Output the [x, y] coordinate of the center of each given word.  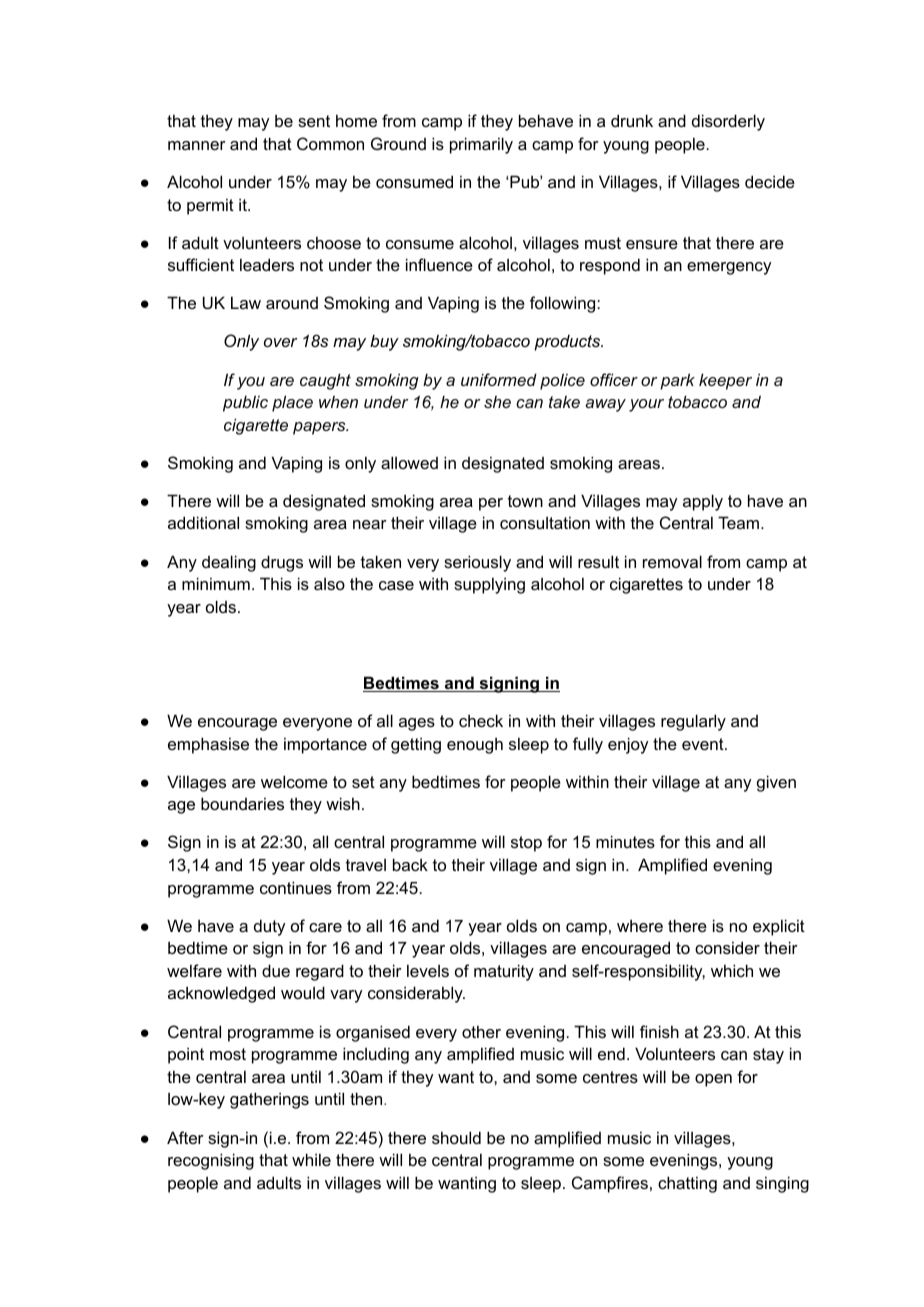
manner [197, 145]
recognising [211, 1161]
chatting [687, 1184]
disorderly [728, 122]
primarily [481, 145]
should [456, 1137]
